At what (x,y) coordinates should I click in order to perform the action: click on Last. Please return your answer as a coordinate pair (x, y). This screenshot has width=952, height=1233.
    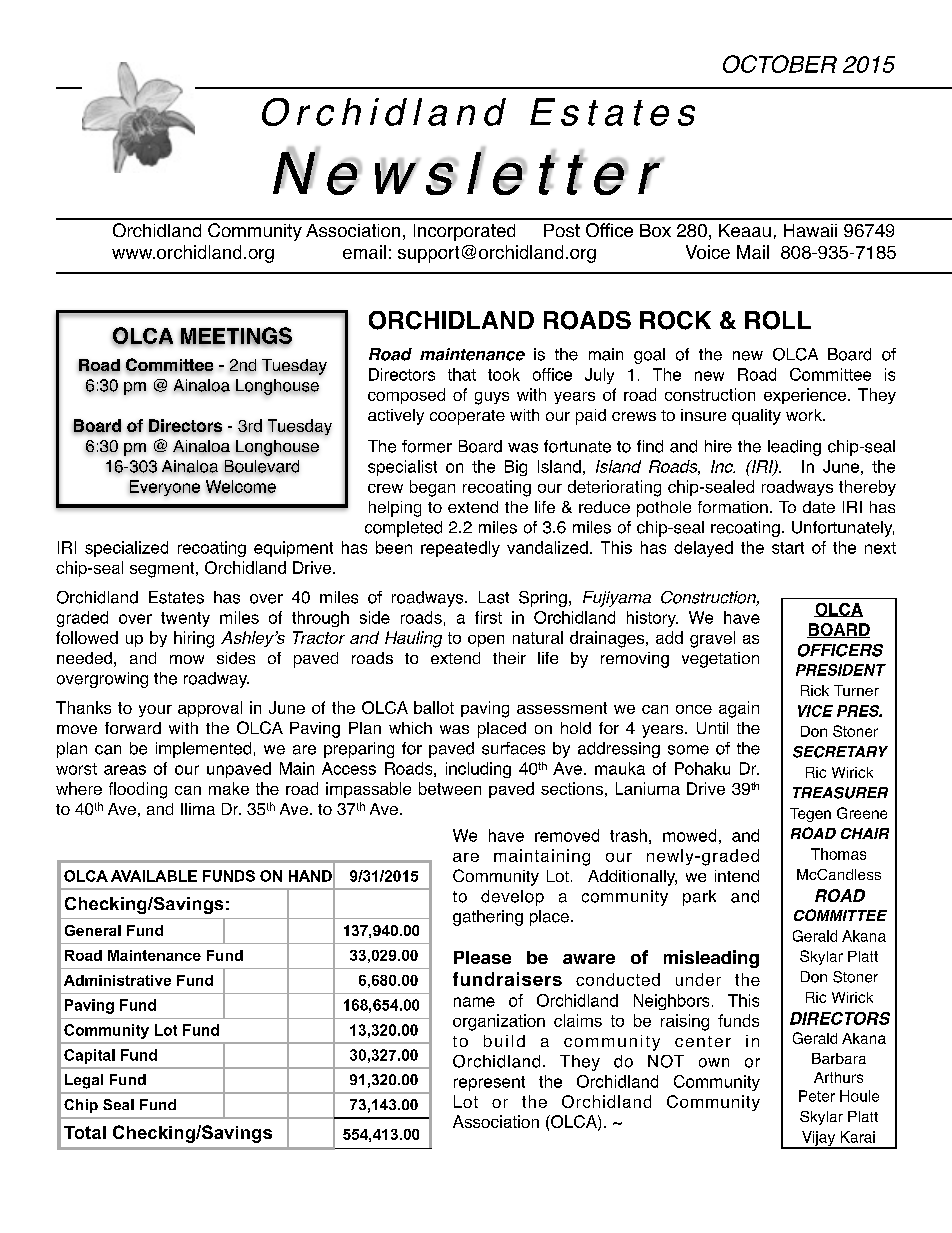
    Looking at the image, I should click on (494, 597).
